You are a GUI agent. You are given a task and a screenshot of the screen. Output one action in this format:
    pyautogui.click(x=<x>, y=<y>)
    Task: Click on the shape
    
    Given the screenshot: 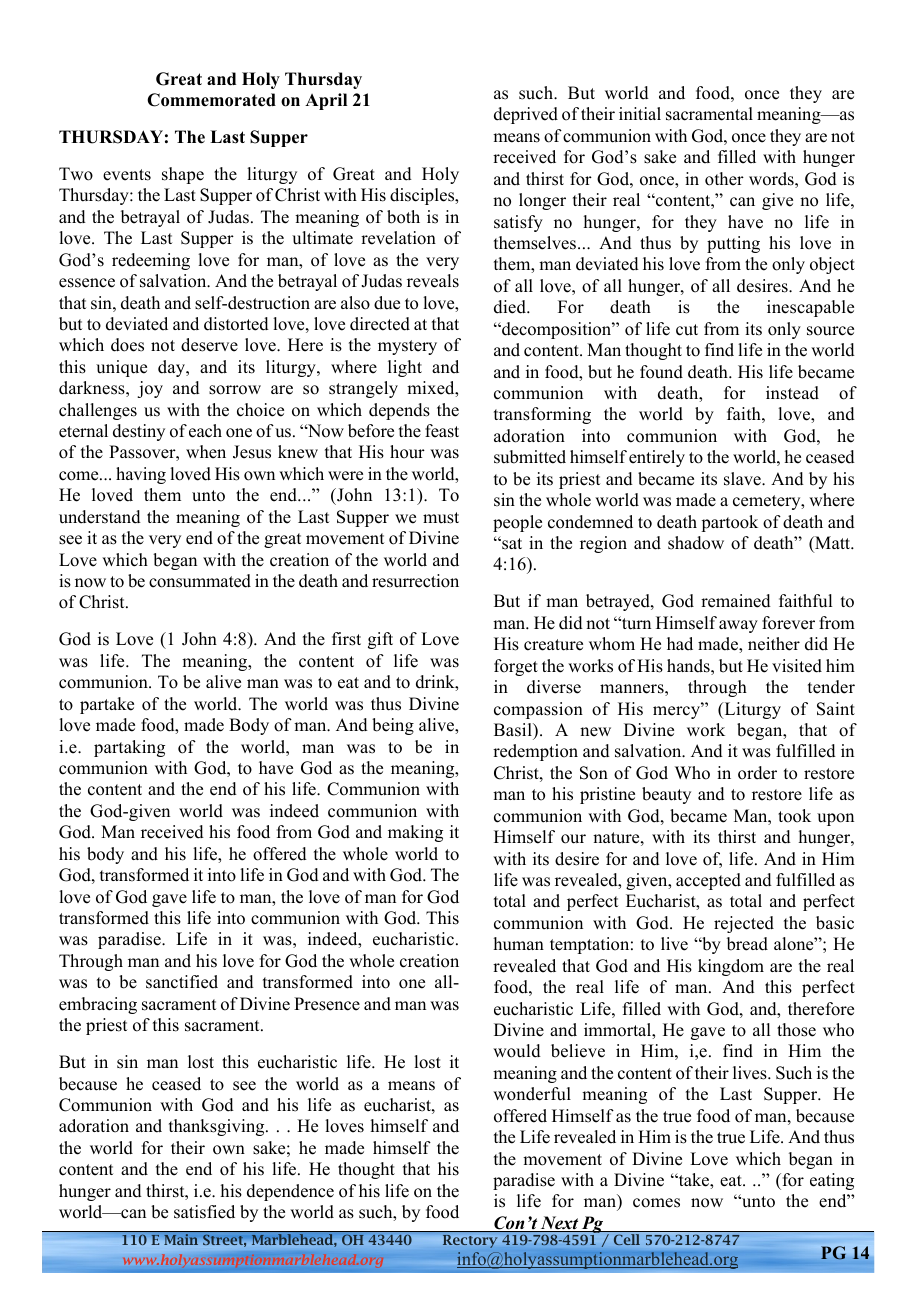 What is the action you would take?
    pyautogui.click(x=183, y=175)
